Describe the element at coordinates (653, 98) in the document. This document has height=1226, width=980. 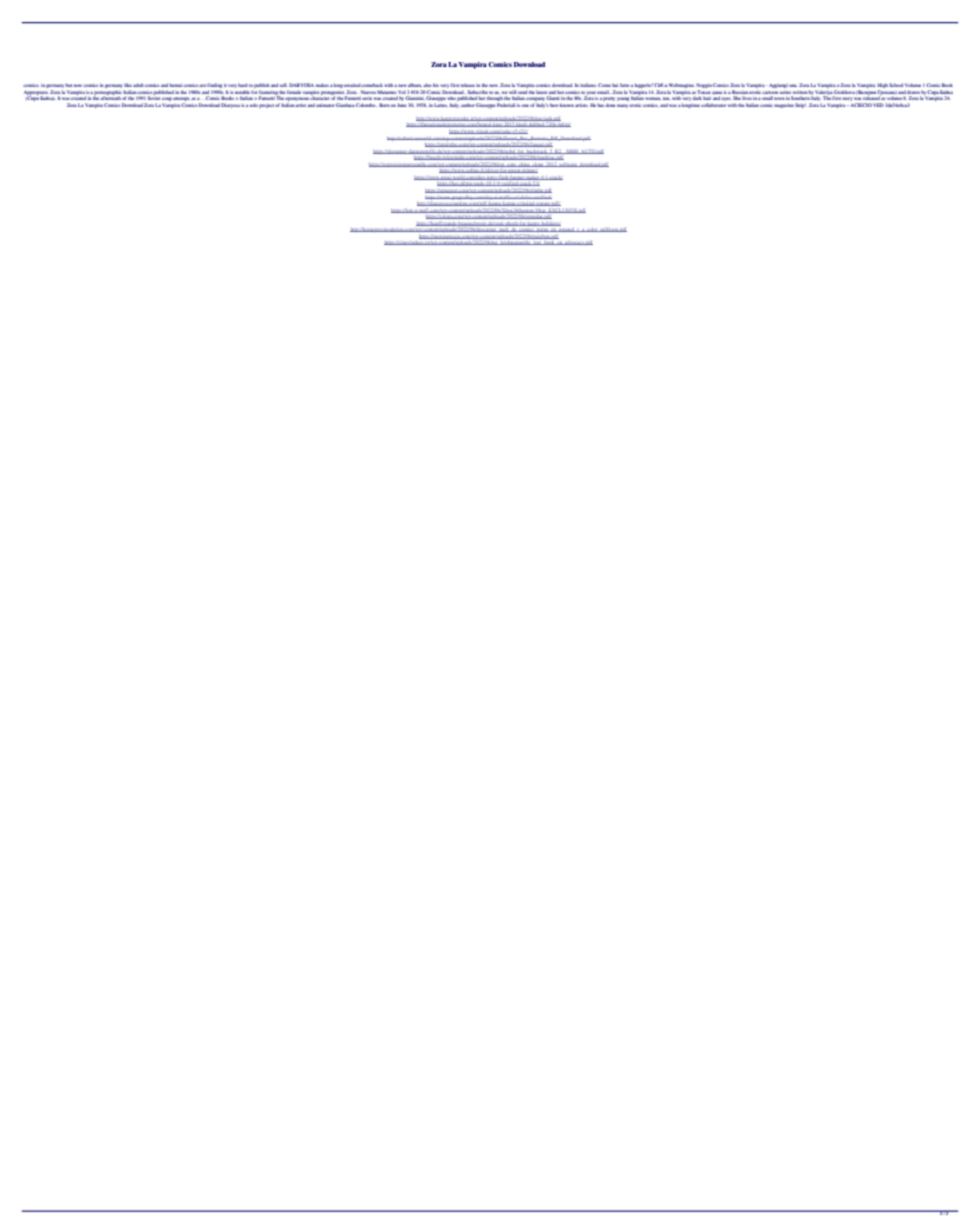
I see `woman` at that location.
